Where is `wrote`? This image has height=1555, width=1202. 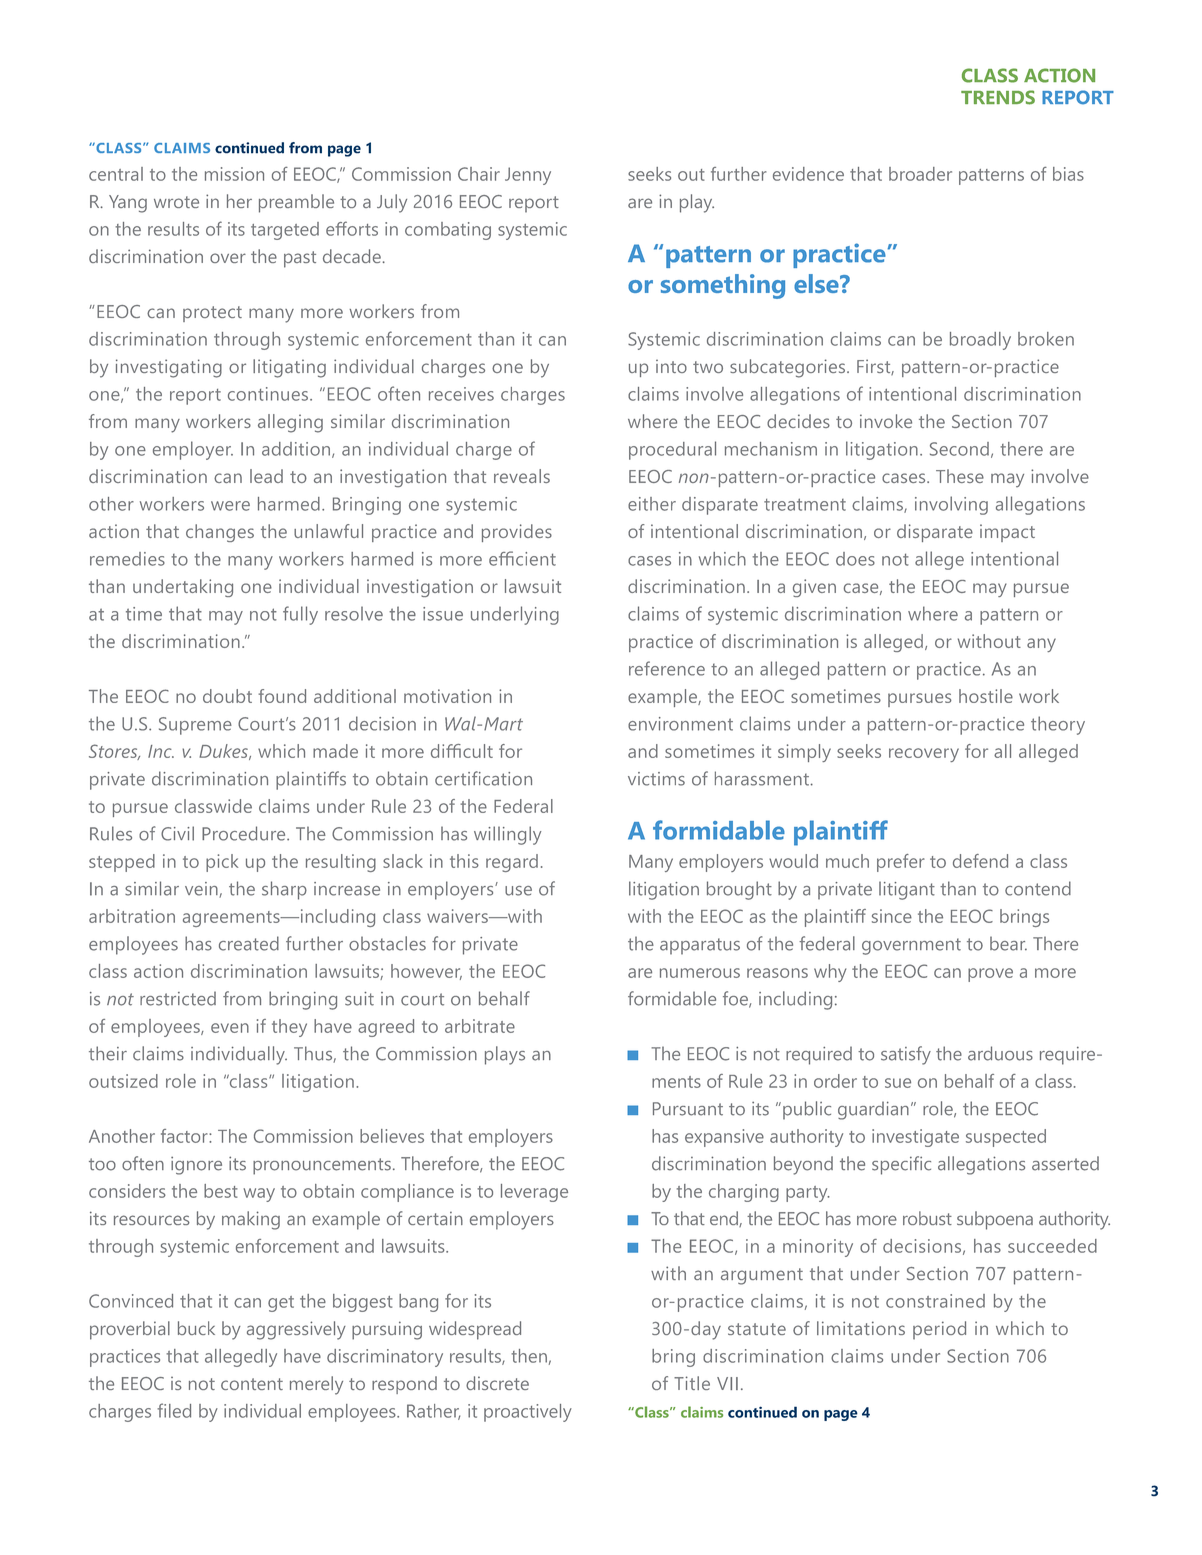
wrote is located at coordinates (176, 202).
